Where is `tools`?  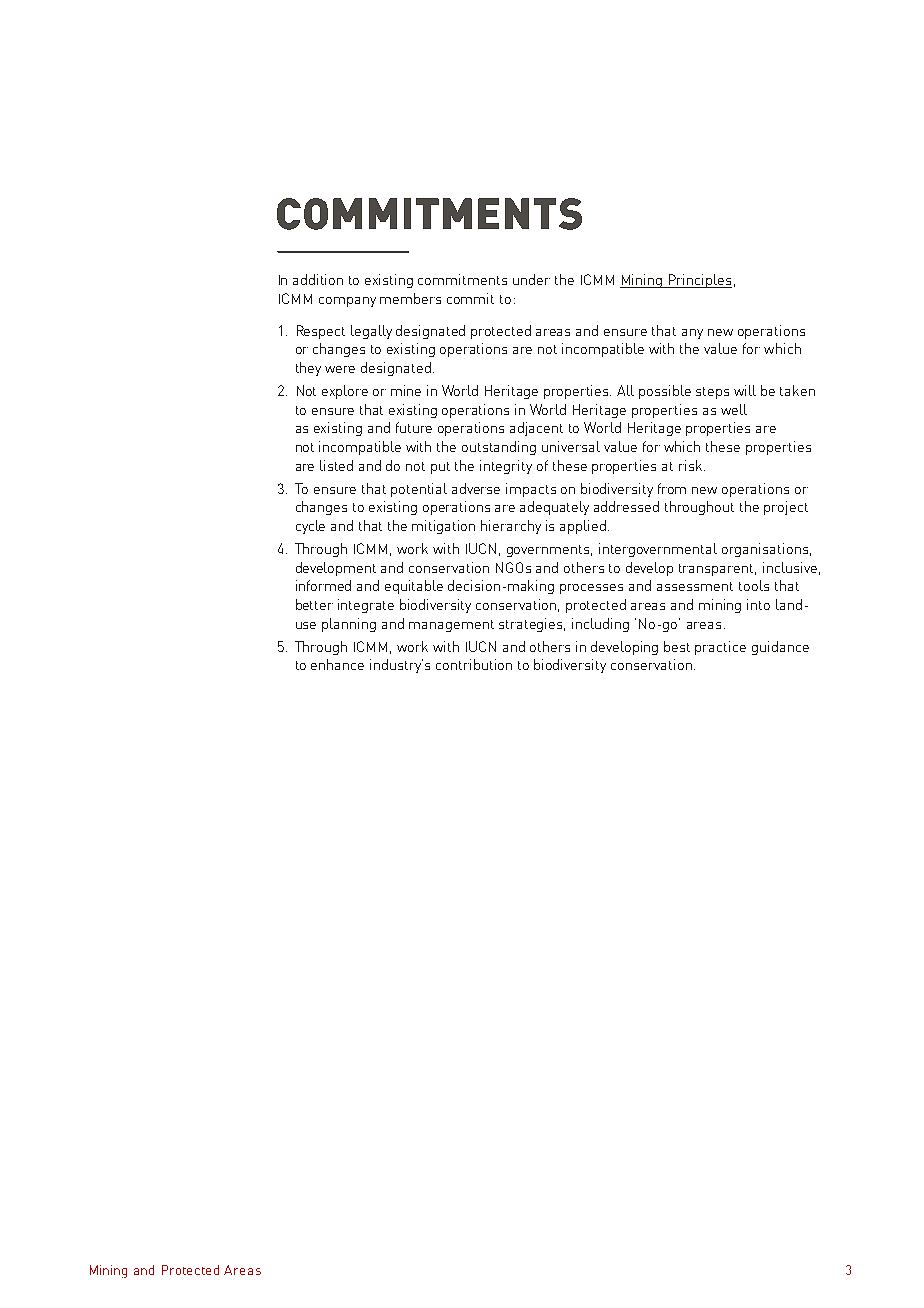 tools is located at coordinates (754, 585).
